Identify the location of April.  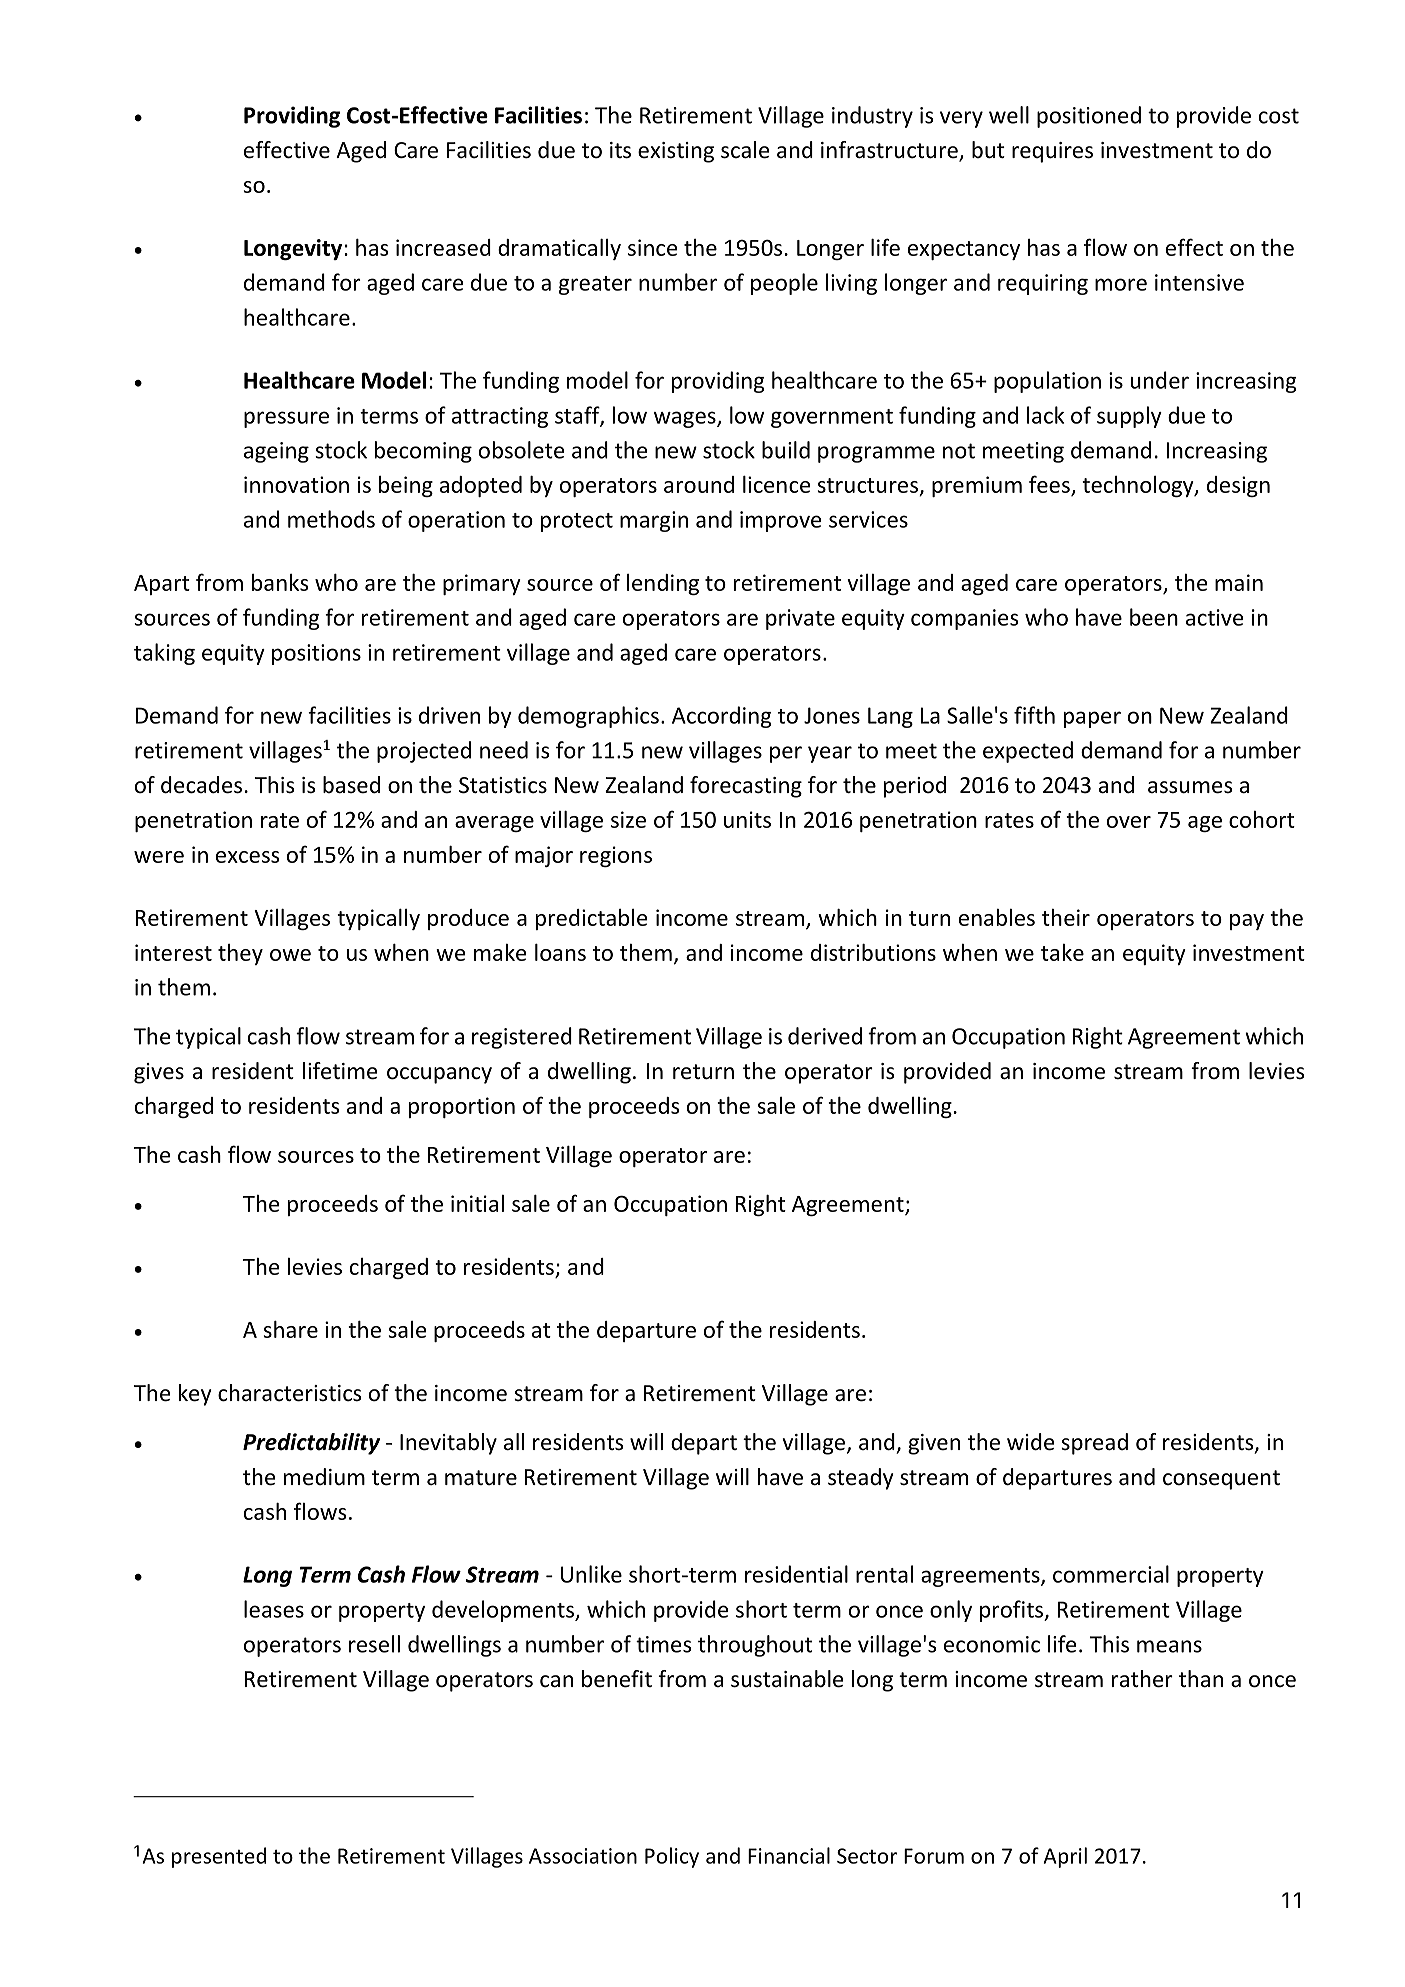
(1065, 1857).
